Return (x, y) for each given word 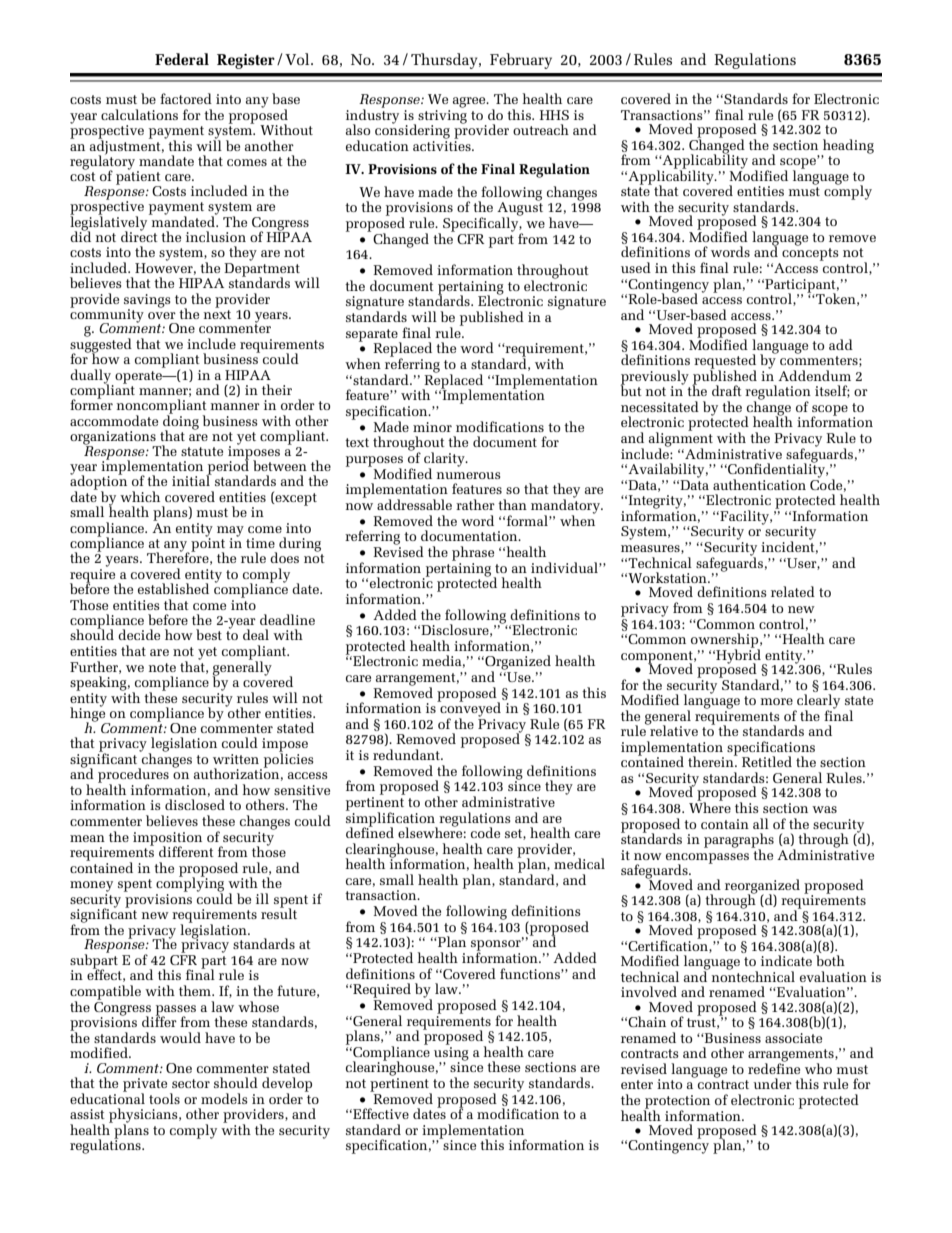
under (772, 1083)
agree (470, 102)
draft (727, 390)
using (451, 1053)
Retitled (767, 761)
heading (847, 147)
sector (191, 1083)
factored (186, 98)
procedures (133, 776)
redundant (407, 754)
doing (181, 422)
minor (432, 427)
